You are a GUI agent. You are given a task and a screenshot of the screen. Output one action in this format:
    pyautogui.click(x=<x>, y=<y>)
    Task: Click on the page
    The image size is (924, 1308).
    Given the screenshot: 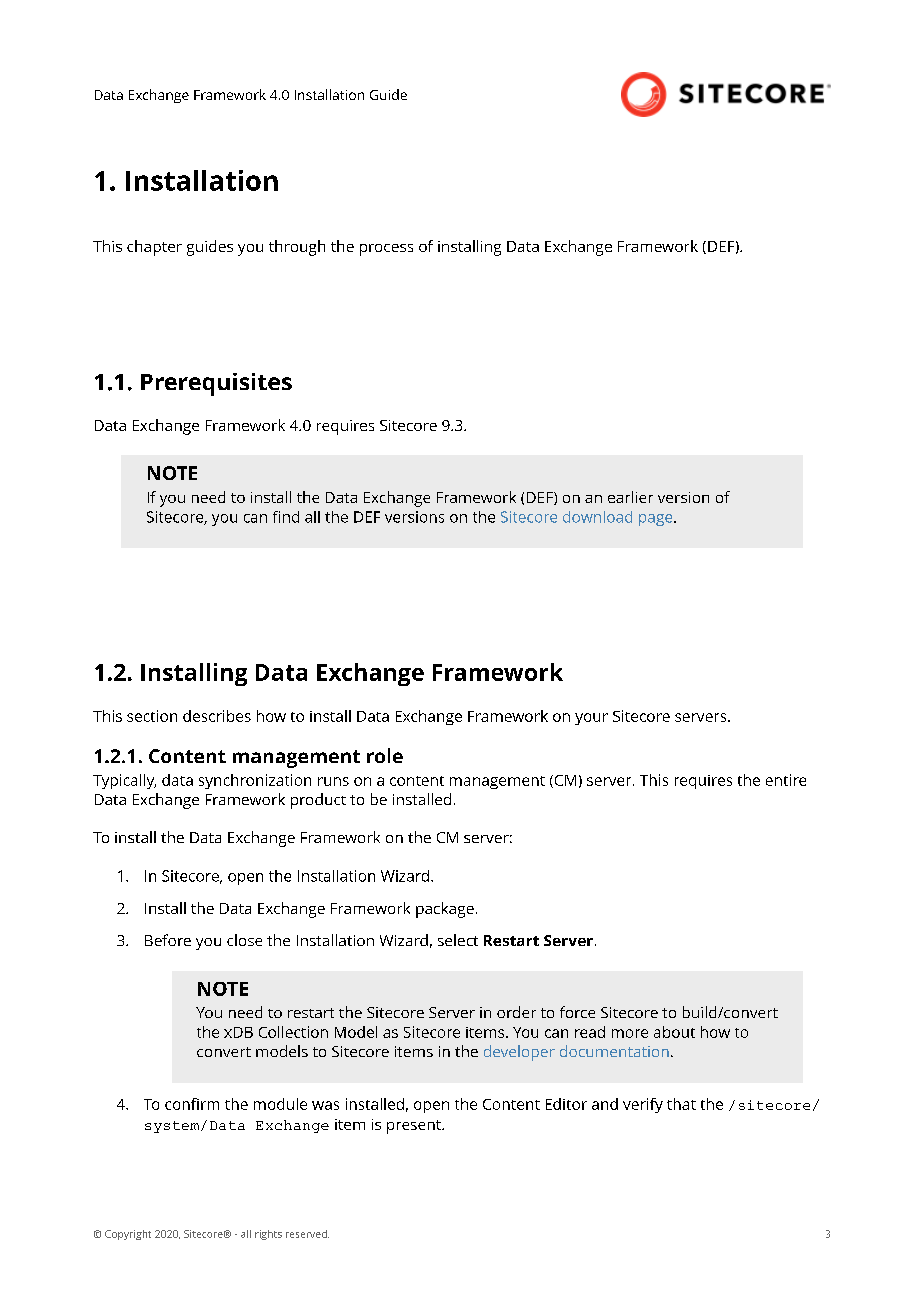 What is the action you would take?
    pyautogui.click(x=657, y=520)
